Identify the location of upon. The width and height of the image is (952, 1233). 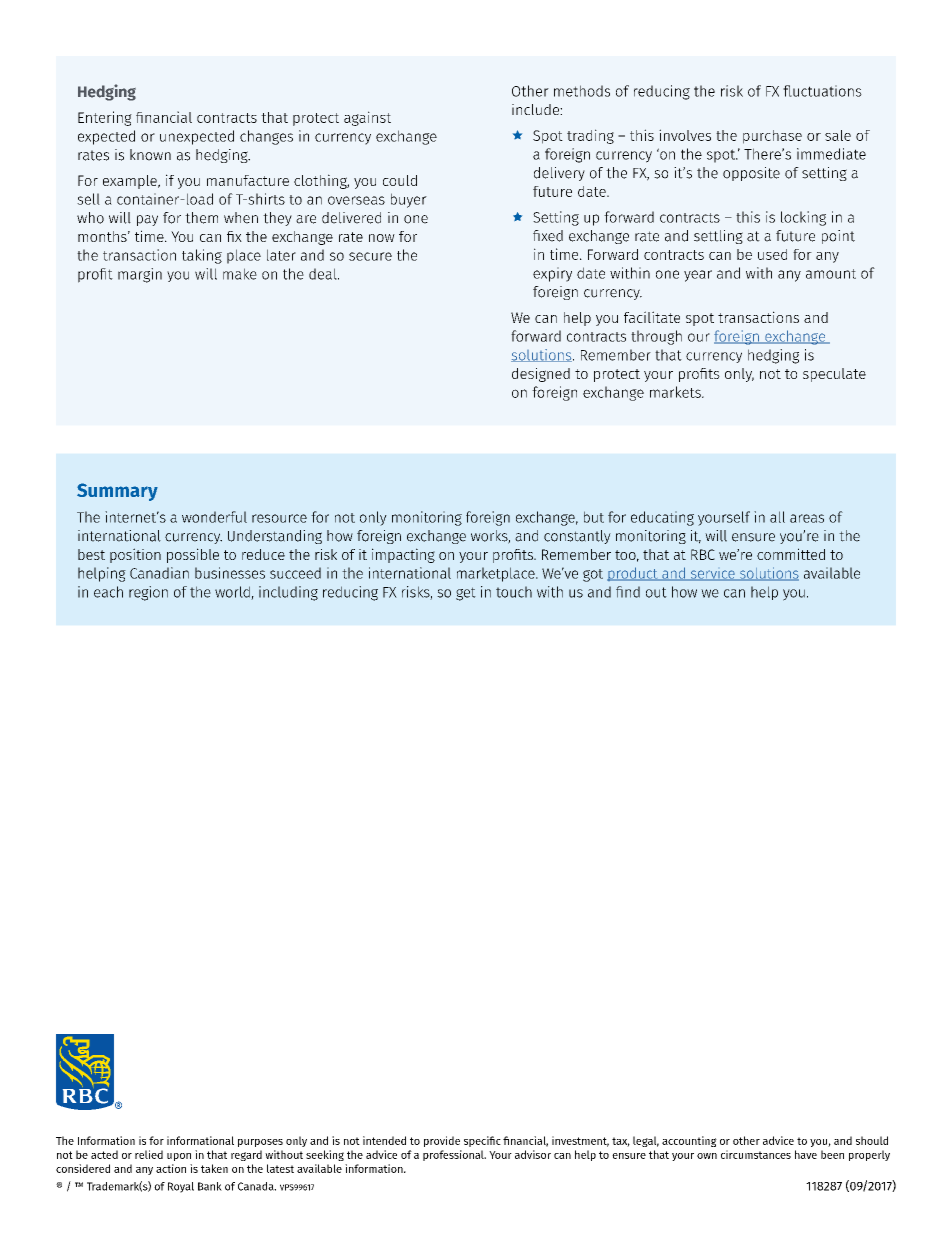
(179, 1157).
